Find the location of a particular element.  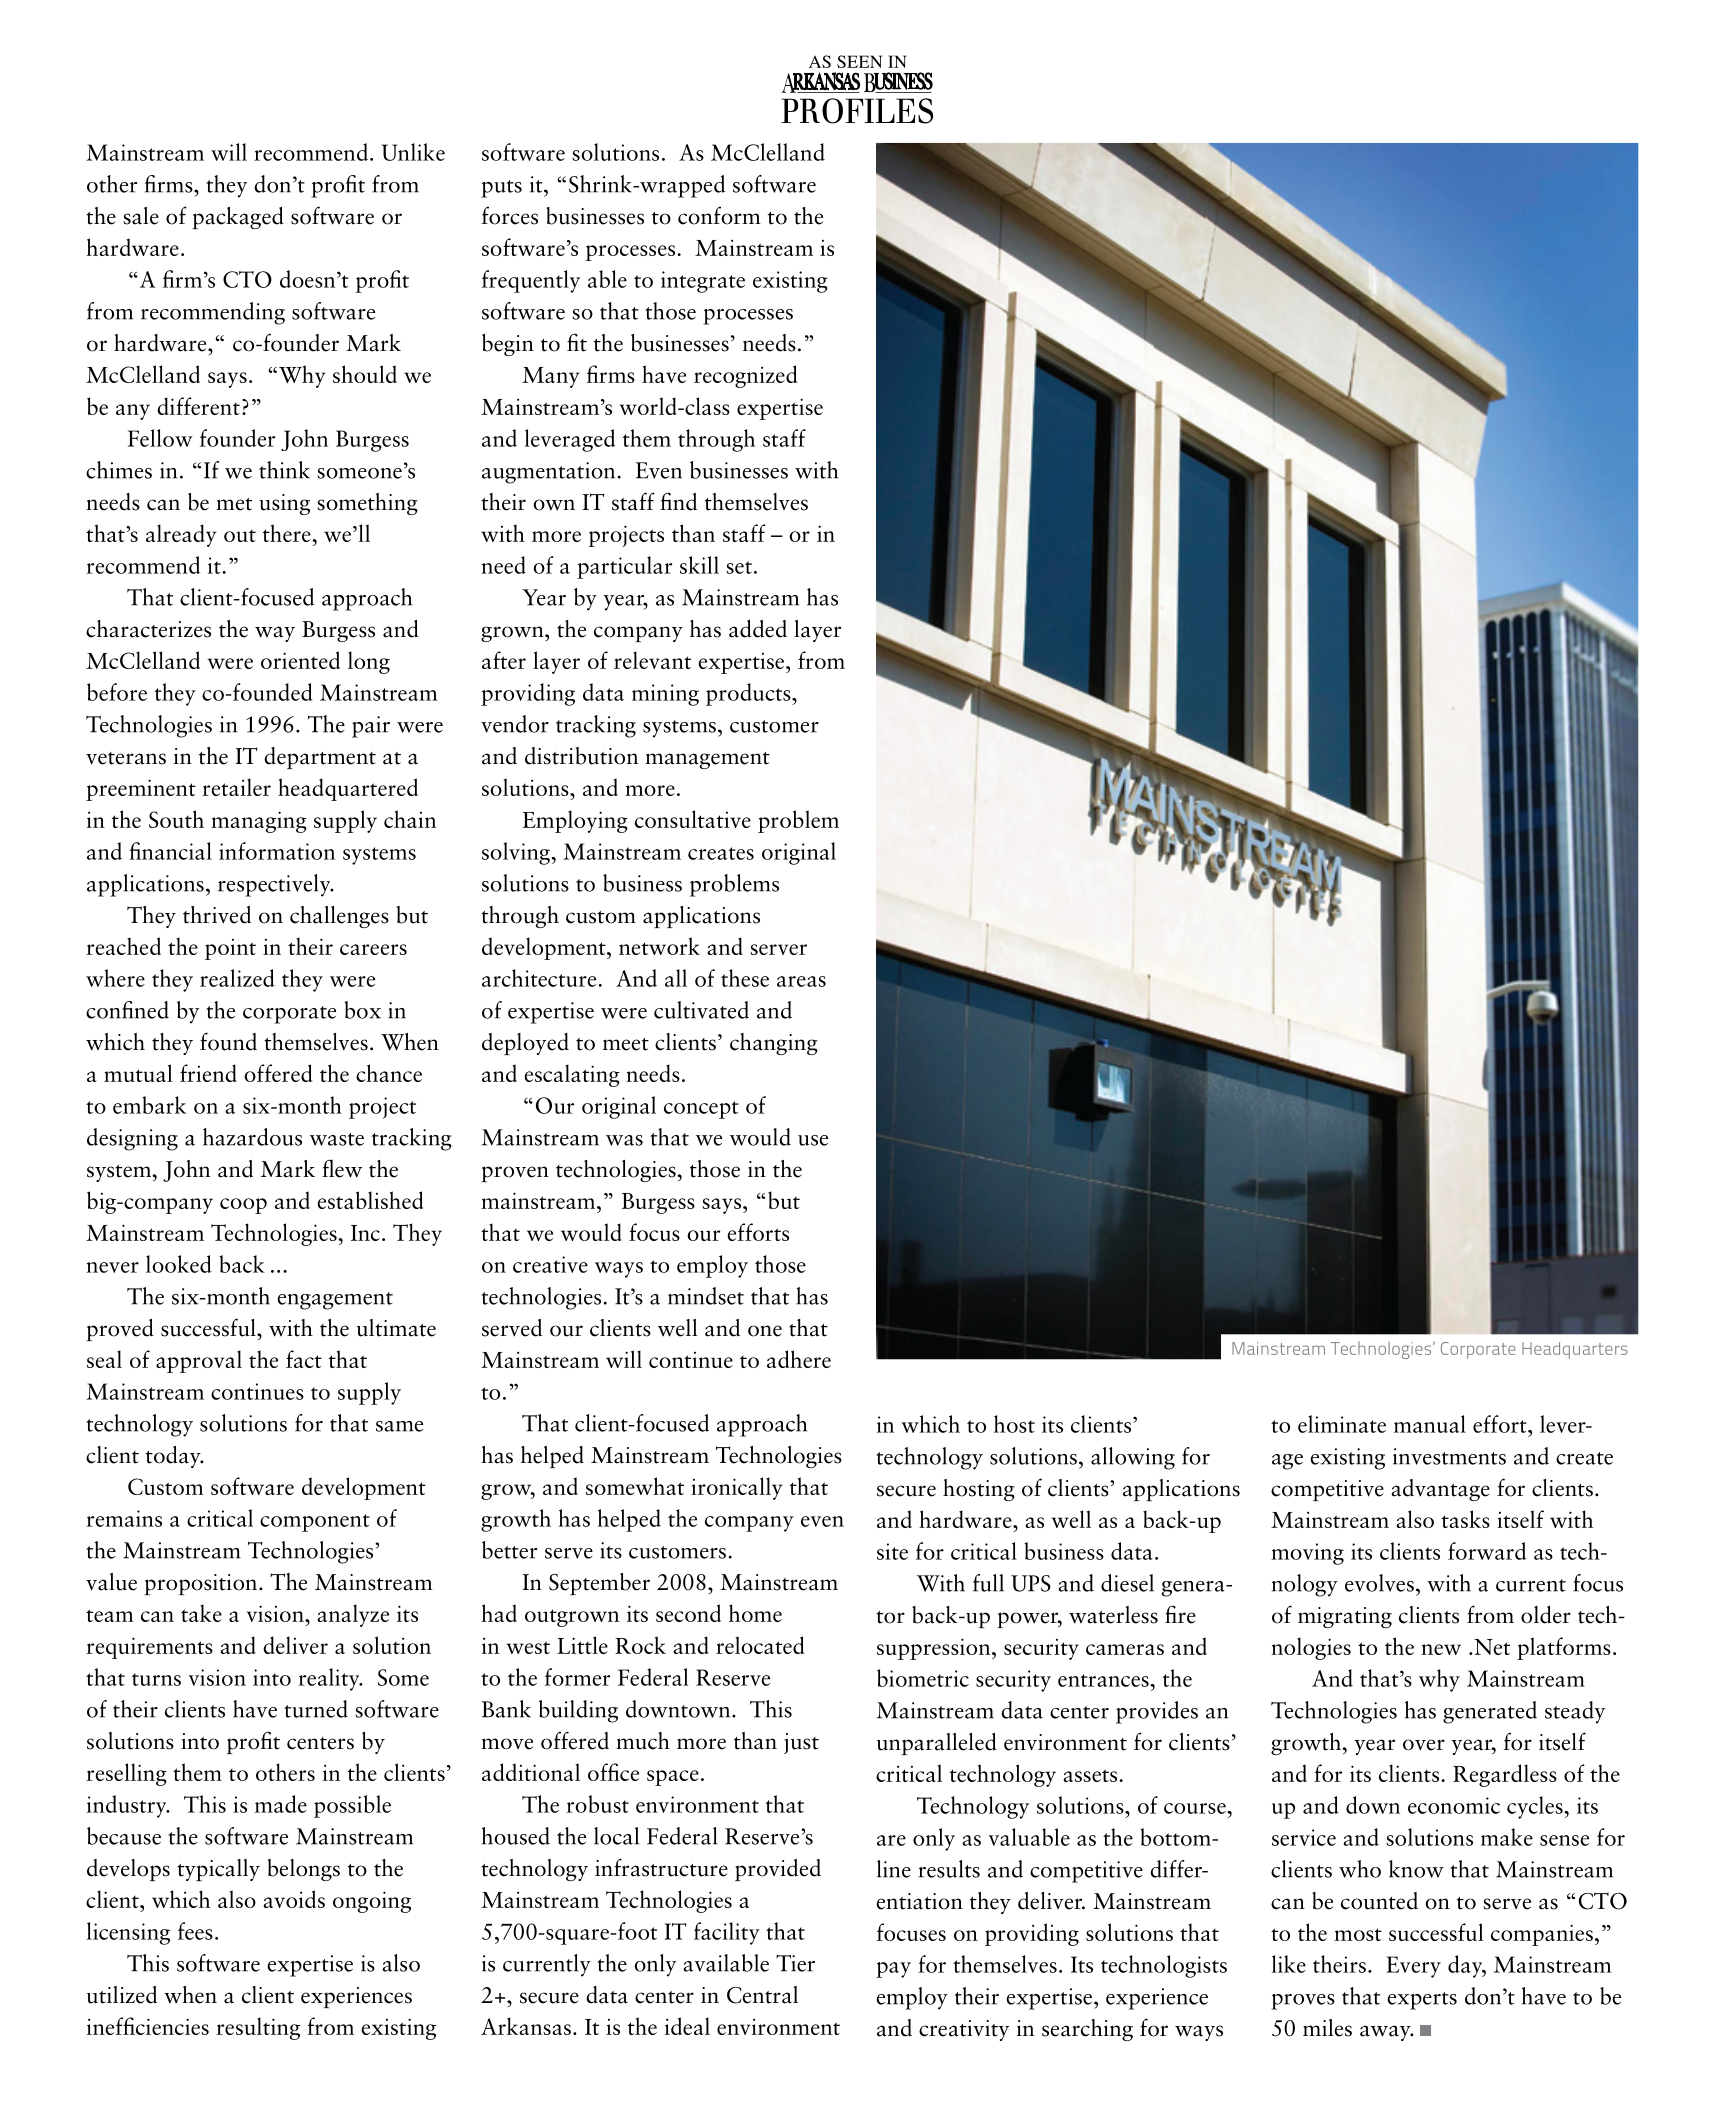

products is located at coordinates (749, 694).
